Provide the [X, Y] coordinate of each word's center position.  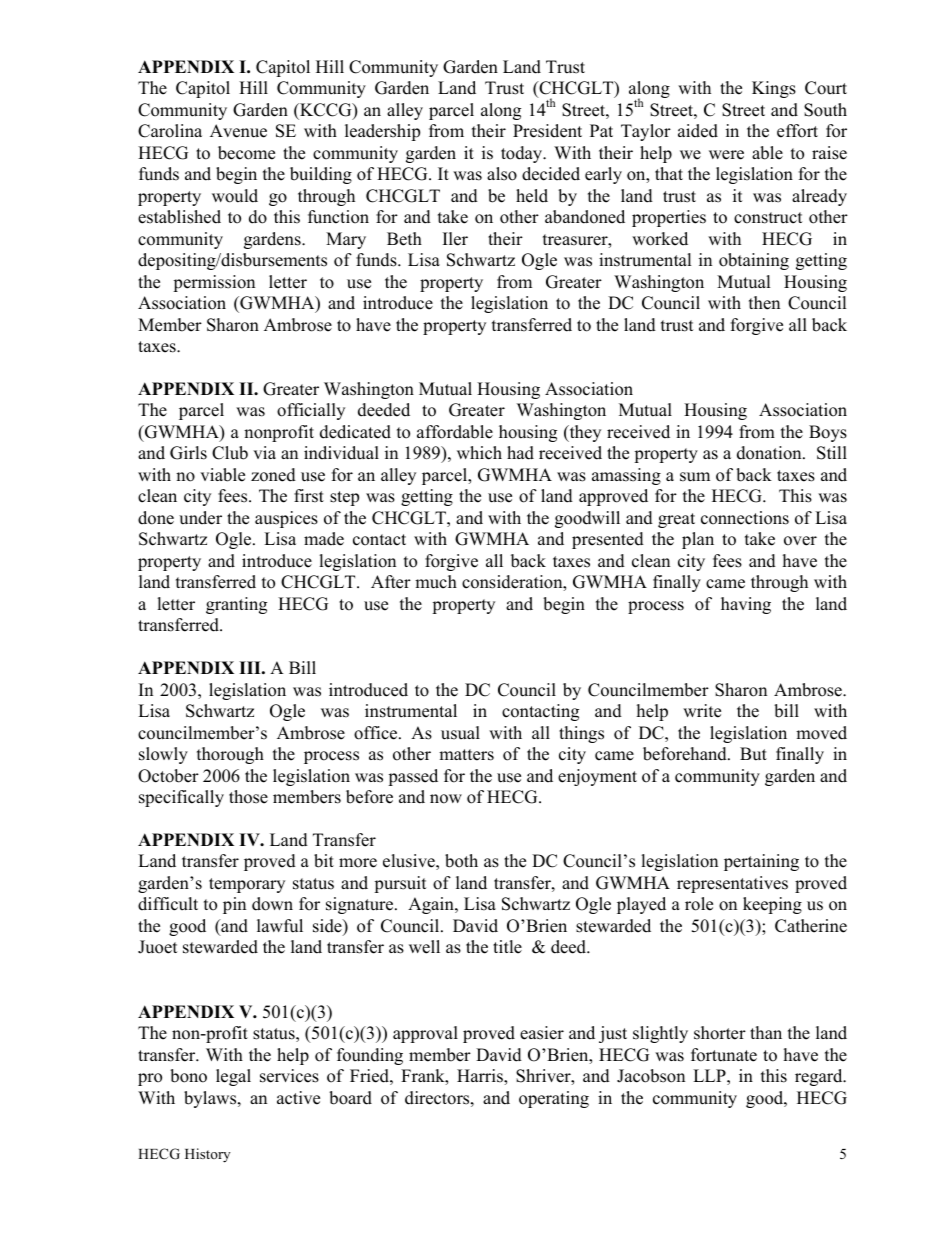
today [523, 154]
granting [236, 605]
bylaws [211, 1099]
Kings [774, 89]
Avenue [238, 131]
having [746, 605]
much [436, 582]
